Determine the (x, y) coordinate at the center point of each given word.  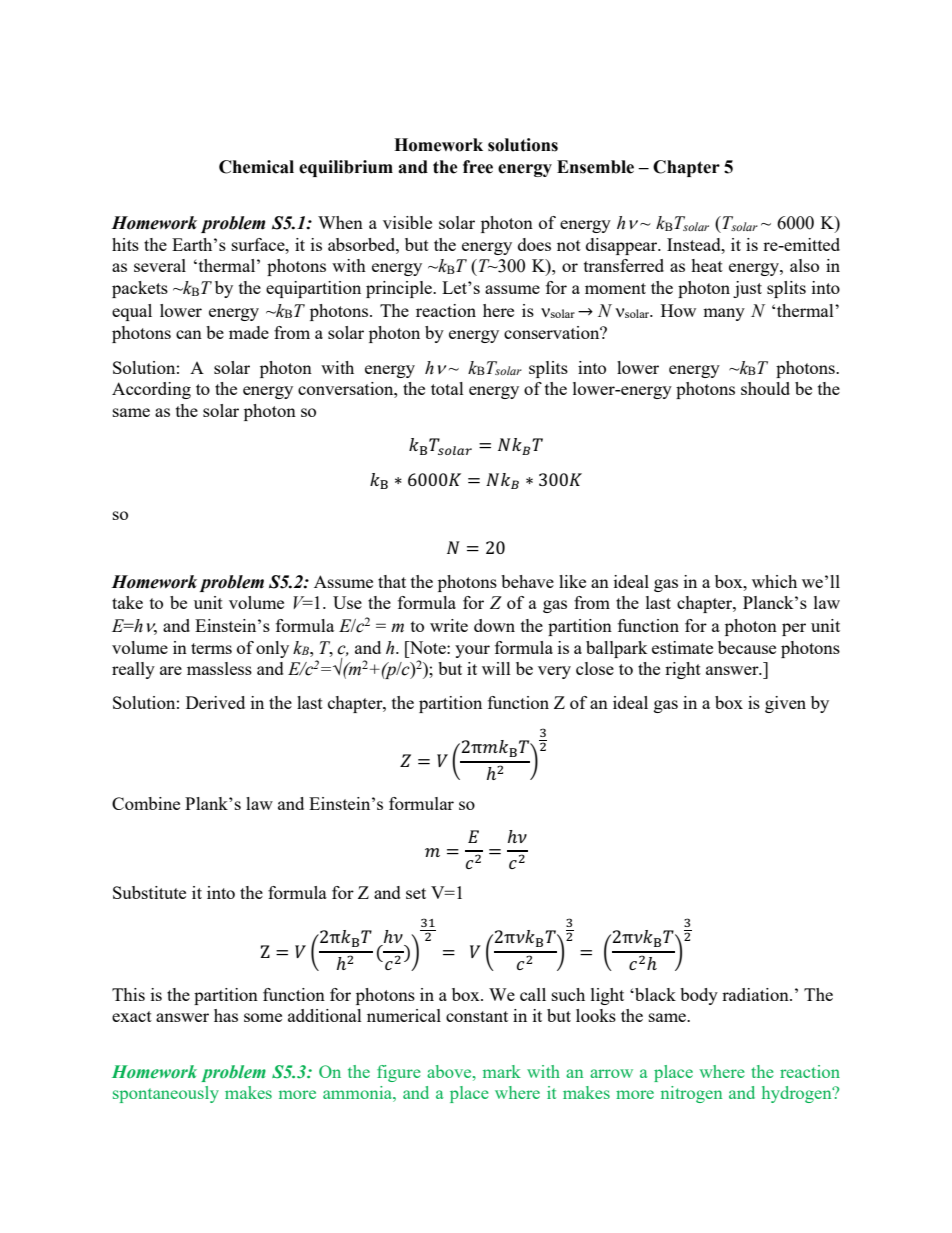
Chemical (256, 167)
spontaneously (166, 1094)
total (447, 388)
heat (707, 265)
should (765, 388)
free (478, 167)
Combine (146, 803)
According (151, 390)
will (496, 668)
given (785, 704)
